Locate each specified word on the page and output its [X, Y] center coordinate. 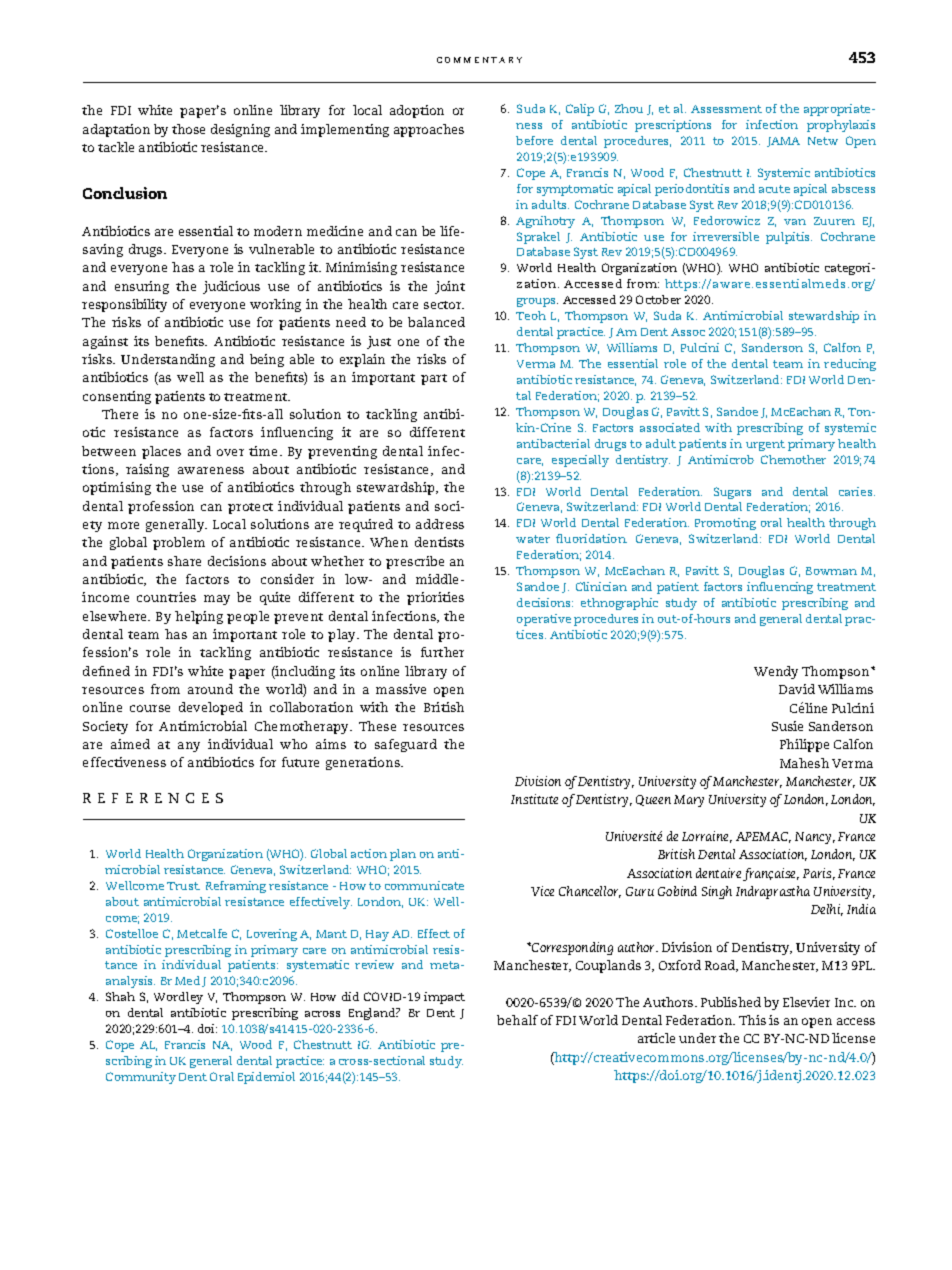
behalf [517, 1020]
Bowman [831, 571]
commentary [479, 60]
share [184, 561]
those [188, 129]
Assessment [726, 109]
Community [141, 1078]
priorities [435, 598]
